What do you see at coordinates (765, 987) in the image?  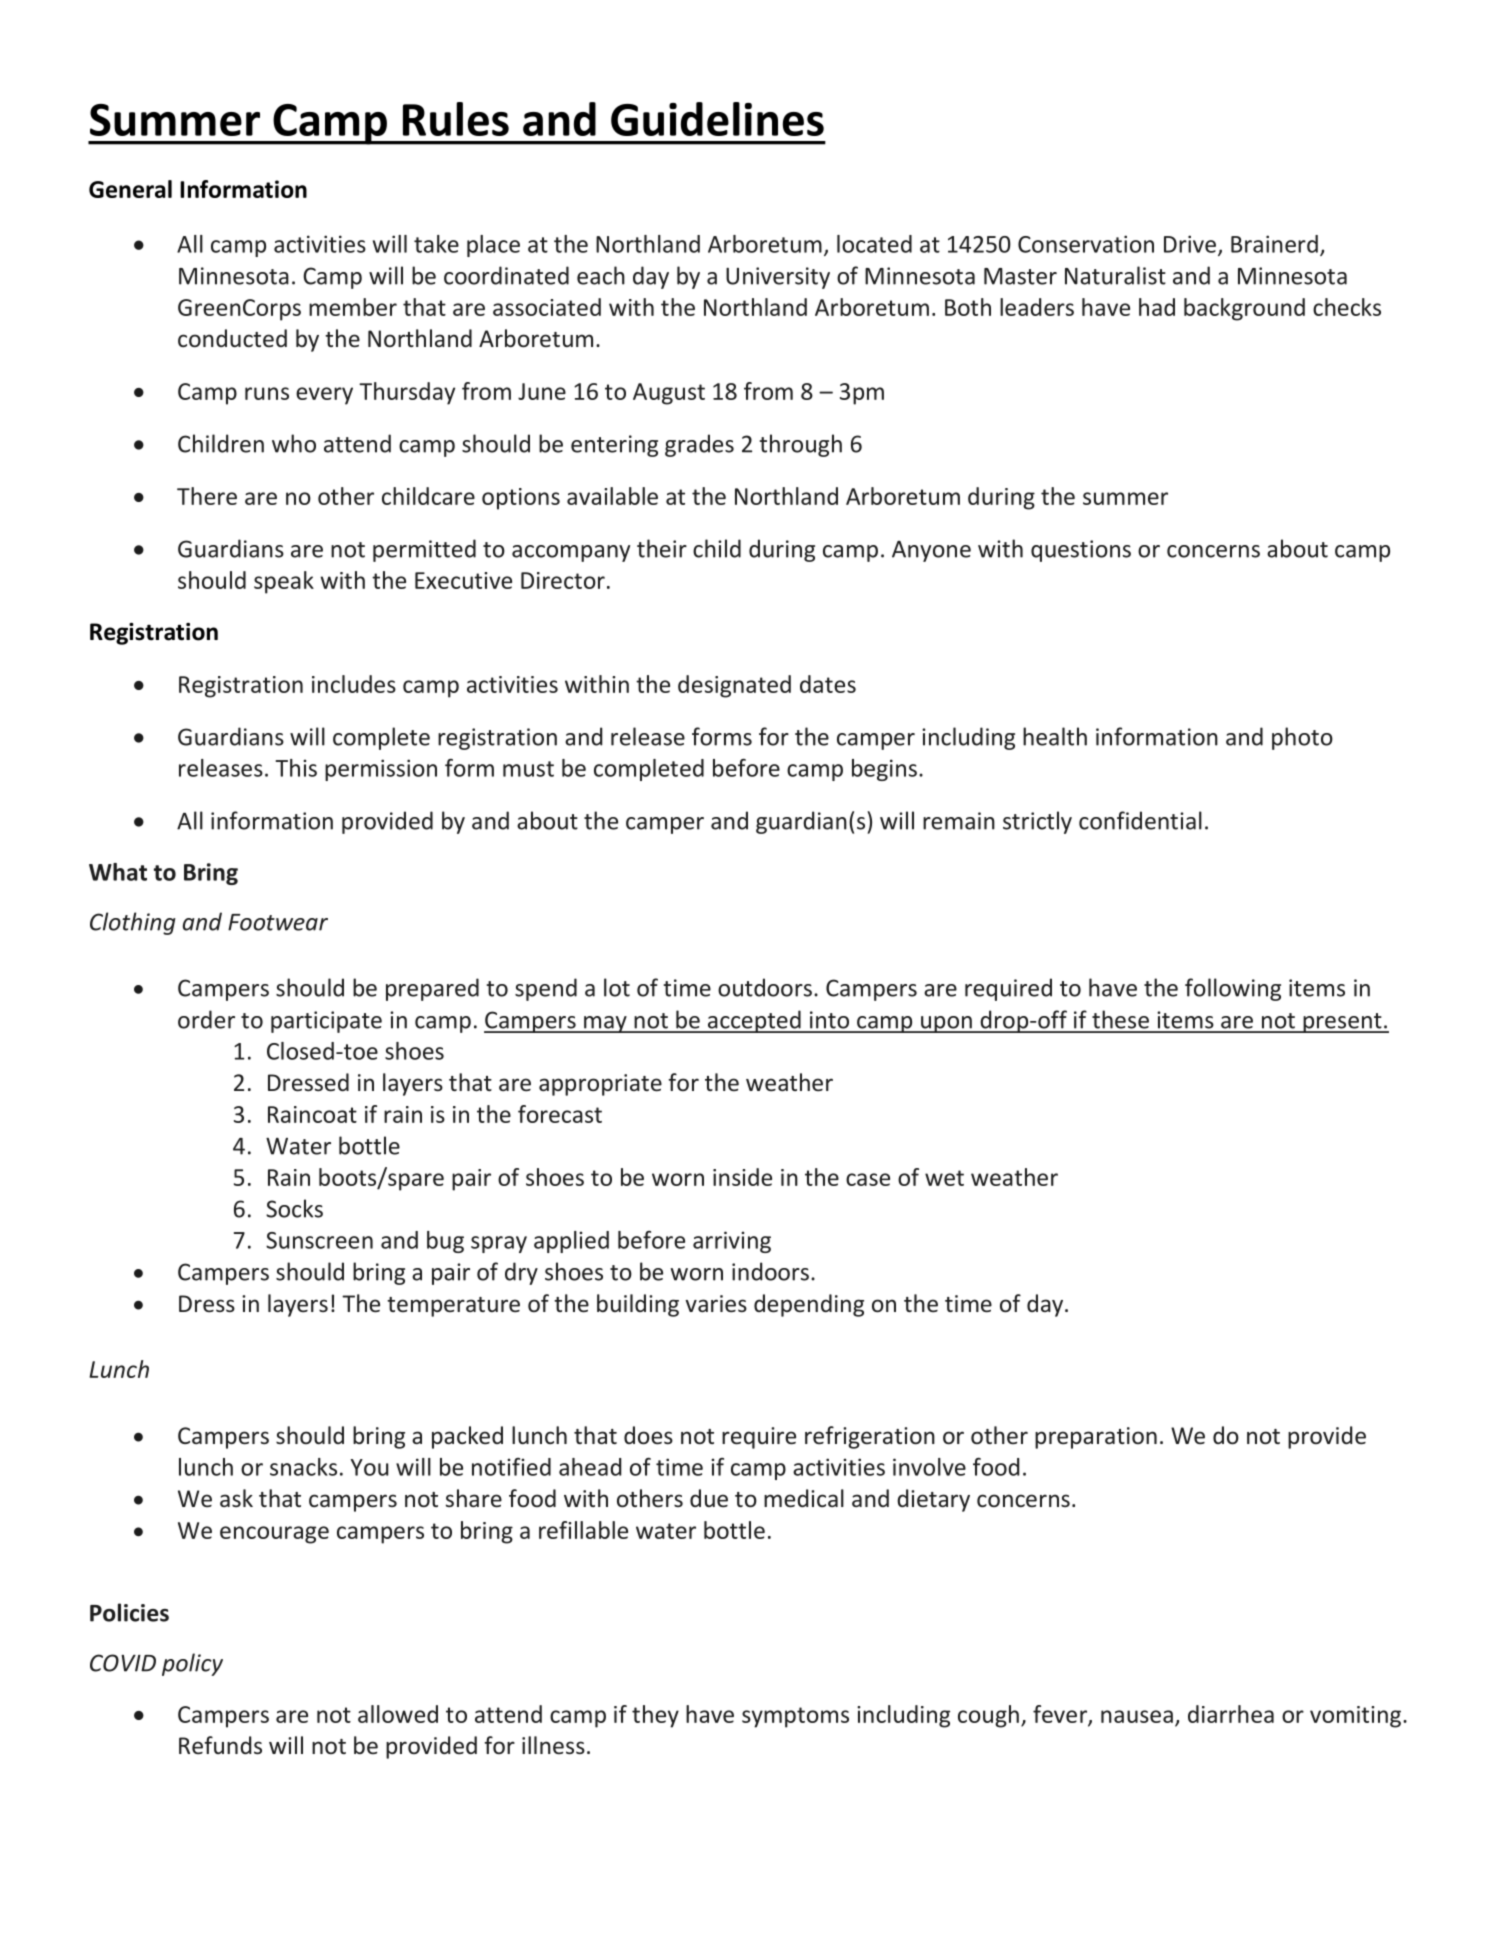 I see `outdoors` at bounding box center [765, 987].
